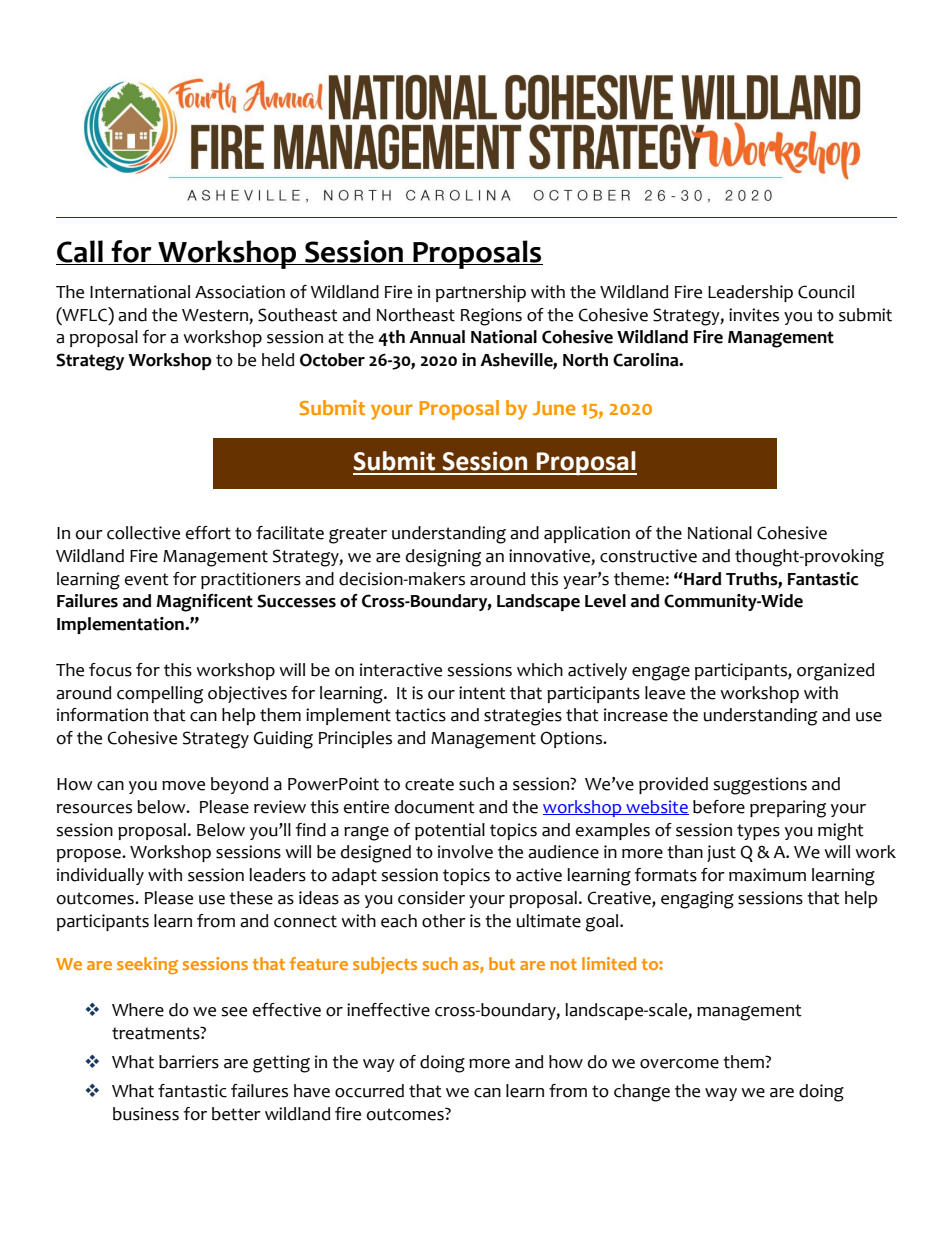 This screenshot has width=952, height=1233. Describe the element at coordinates (240, 292) in the screenshot. I see `Association` at that location.
